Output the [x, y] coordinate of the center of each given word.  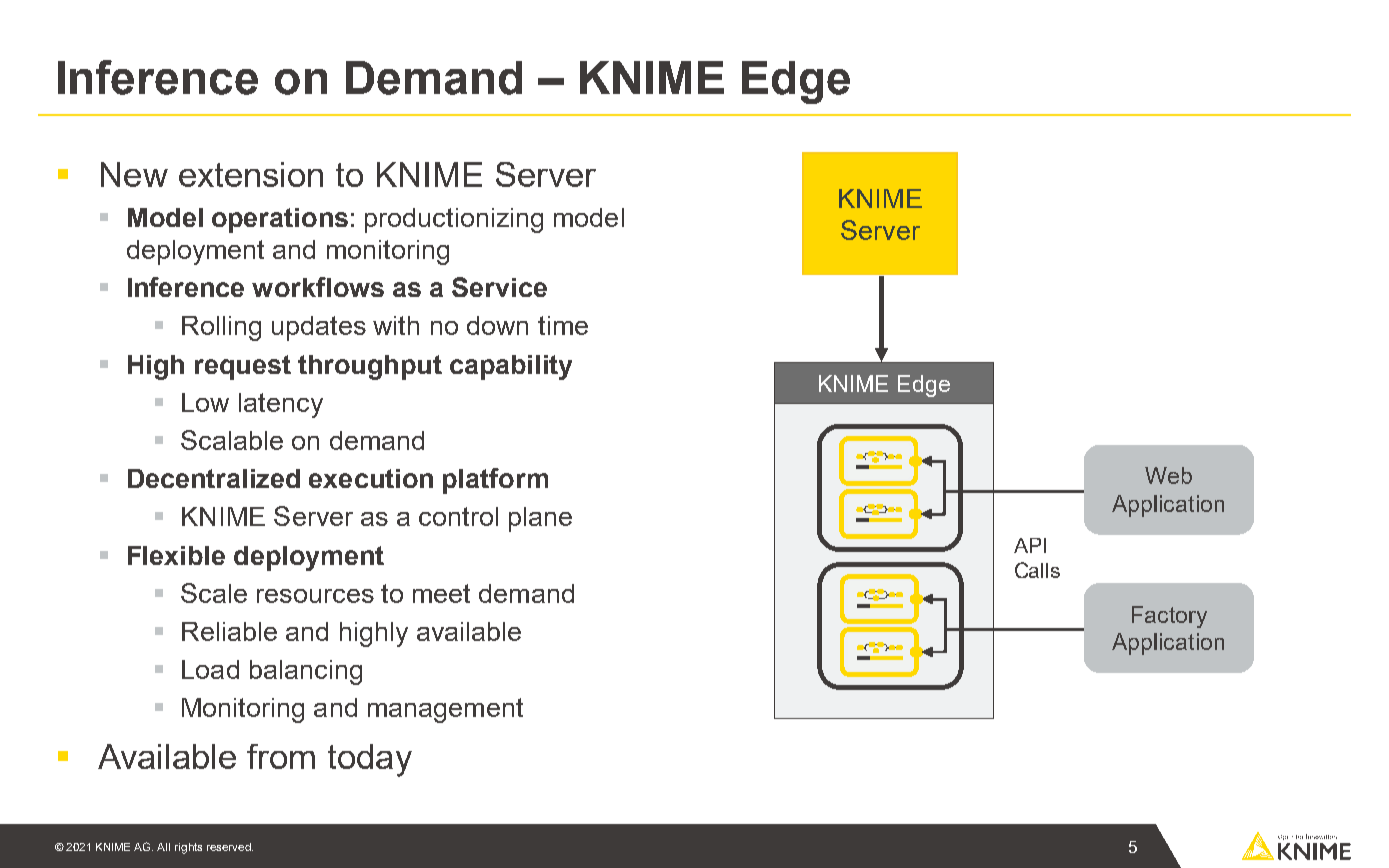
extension [251, 174]
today [370, 760]
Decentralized [214, 478]
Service [499, 287]
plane [540, 519]
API [1030, 545]
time [563, 325]
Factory [1169, 617]
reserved [230, 847]
